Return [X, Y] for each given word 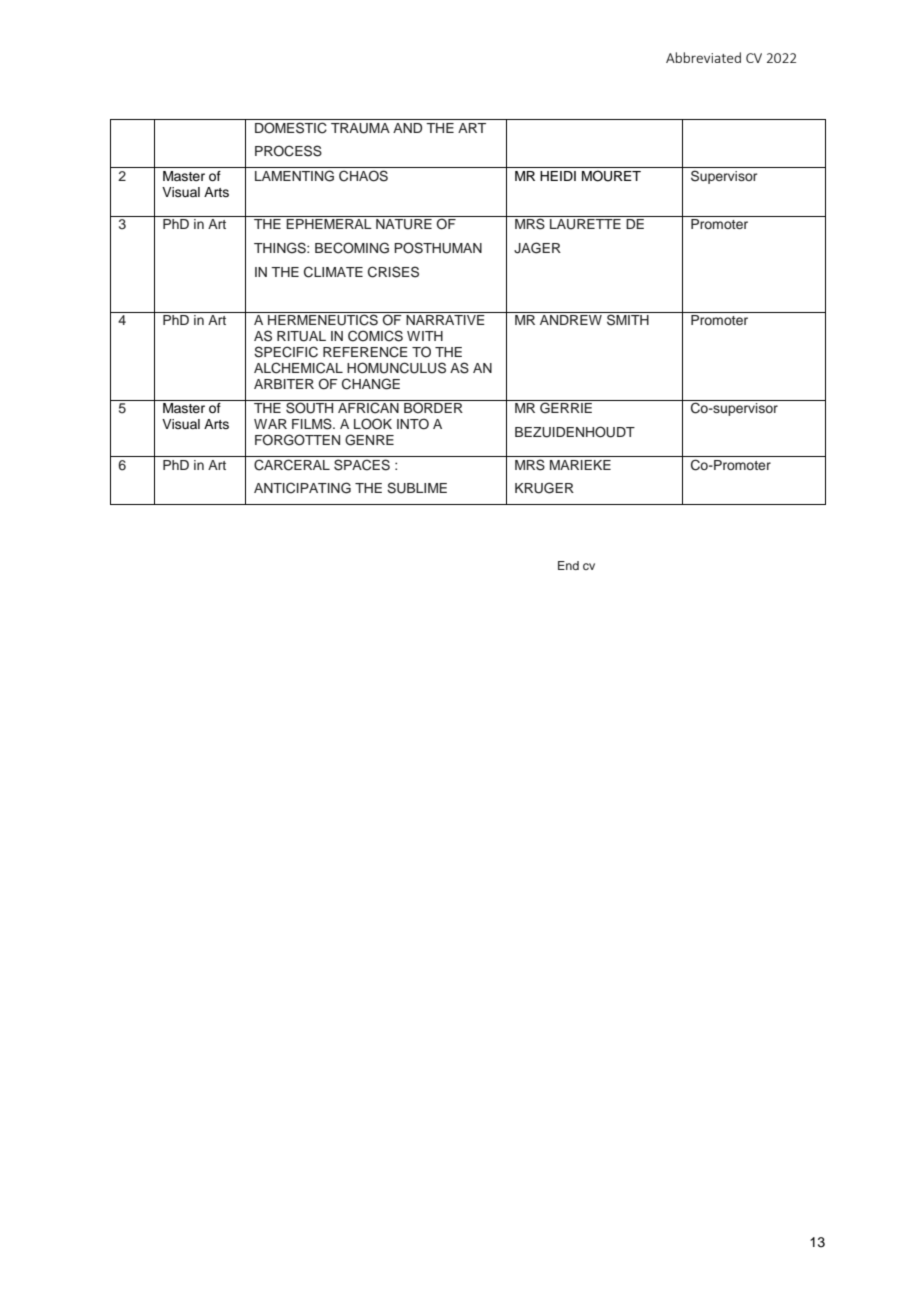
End [568, 565]
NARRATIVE [445, 320]
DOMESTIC [291, 128]
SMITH [628, 320]
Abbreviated [703, 57]
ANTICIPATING [302, 488]
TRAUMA [360, 128]
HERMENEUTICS [323, 320]
